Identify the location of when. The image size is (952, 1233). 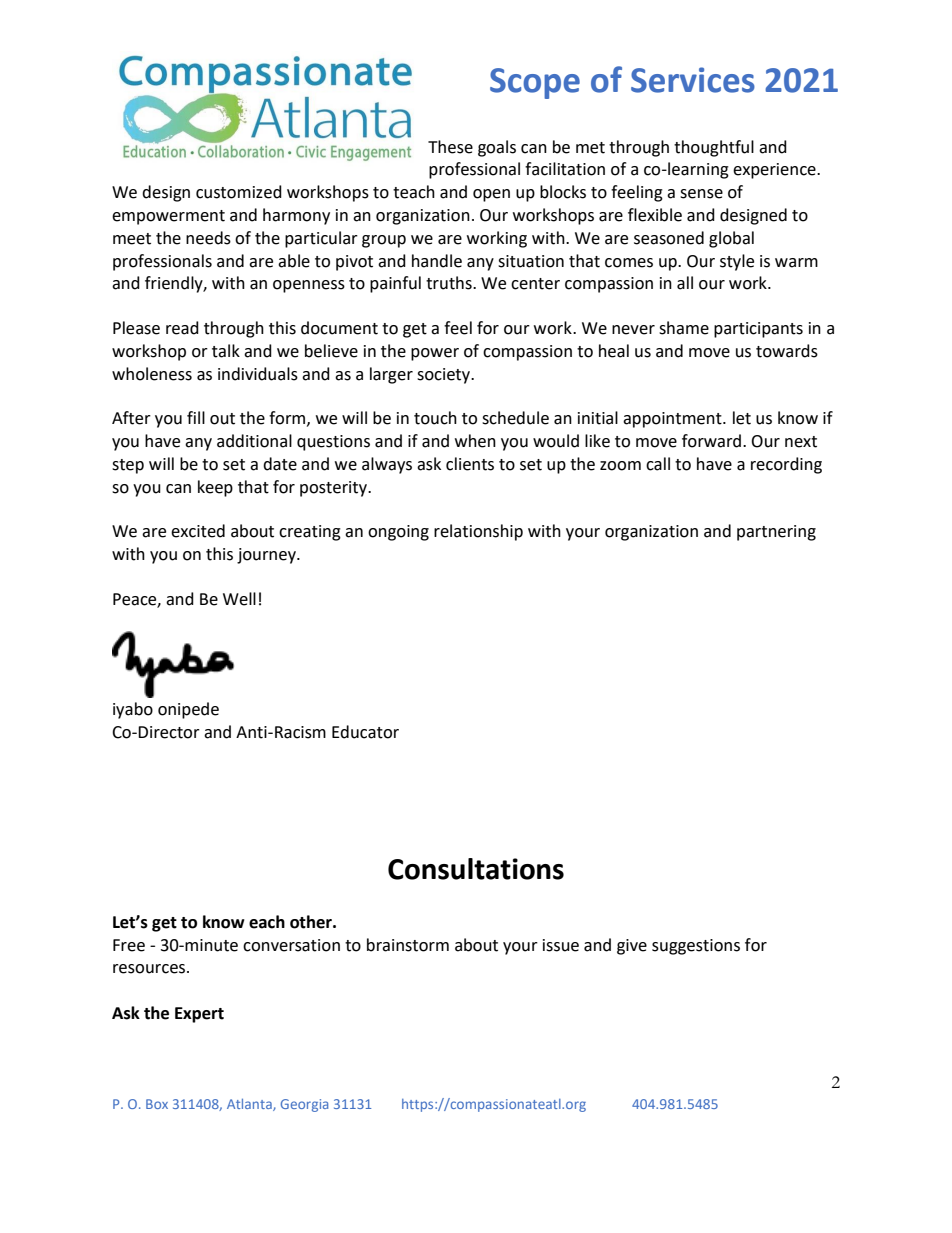
(475, 441).
